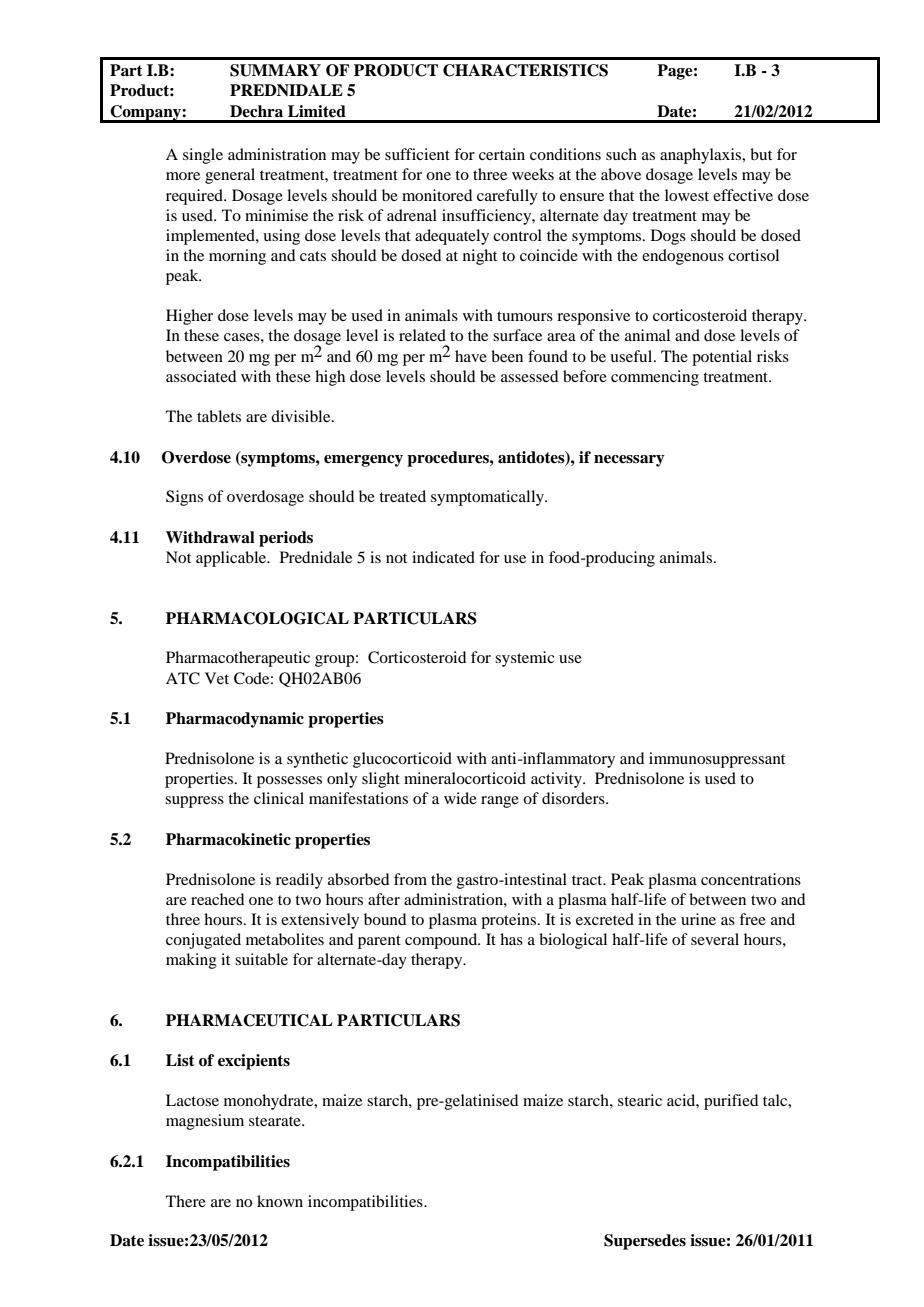 Image resolution: width=924 pixels, height=1307 pixels. What do you see at coordinates (702, 156) in the page?
I see `anaphylaxis` at bounding box center [702, 156].
